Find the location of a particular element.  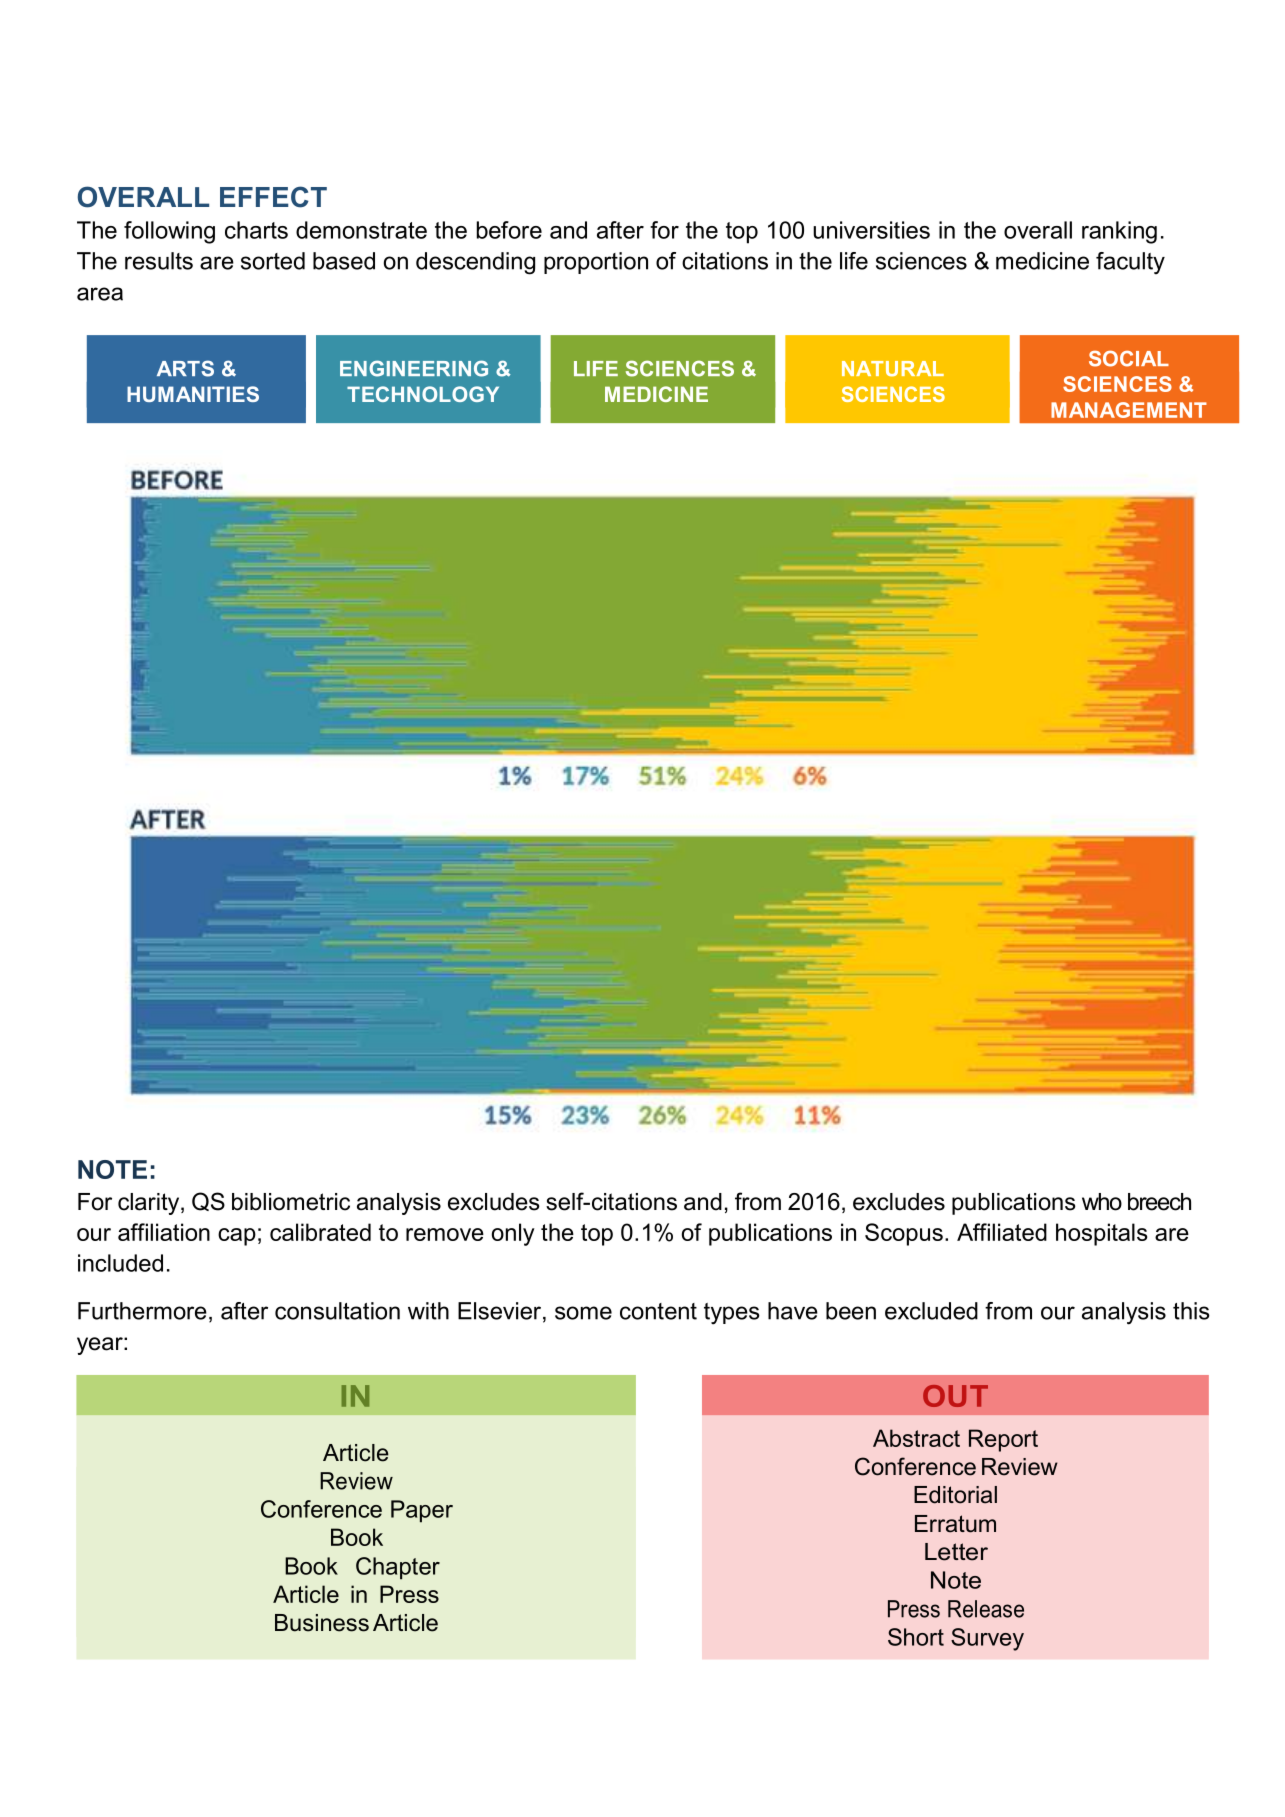

only is located at coordinates (513, 1234).
